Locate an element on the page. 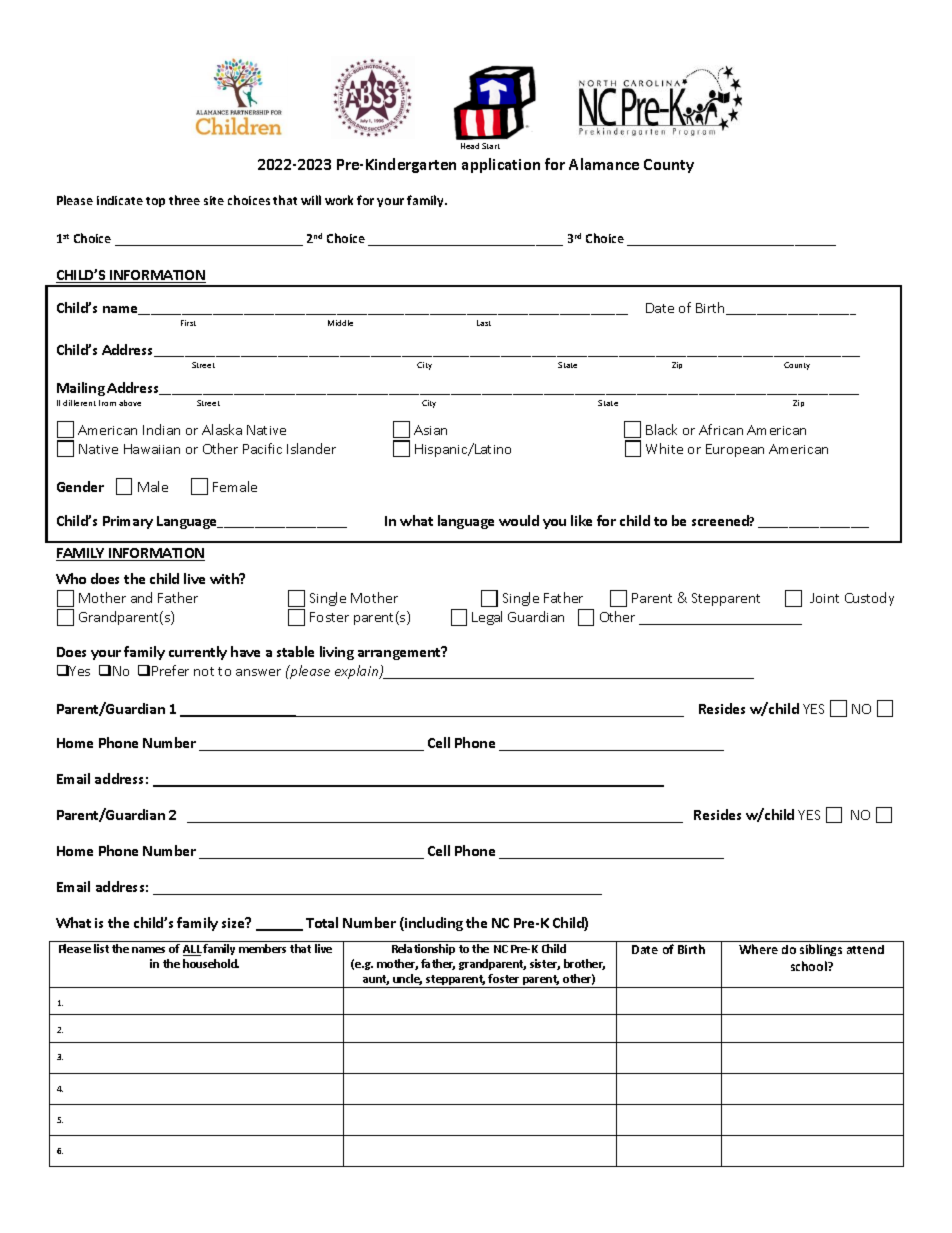 The image size is (952, 1233). Where is located at coordinates (758, 949).
